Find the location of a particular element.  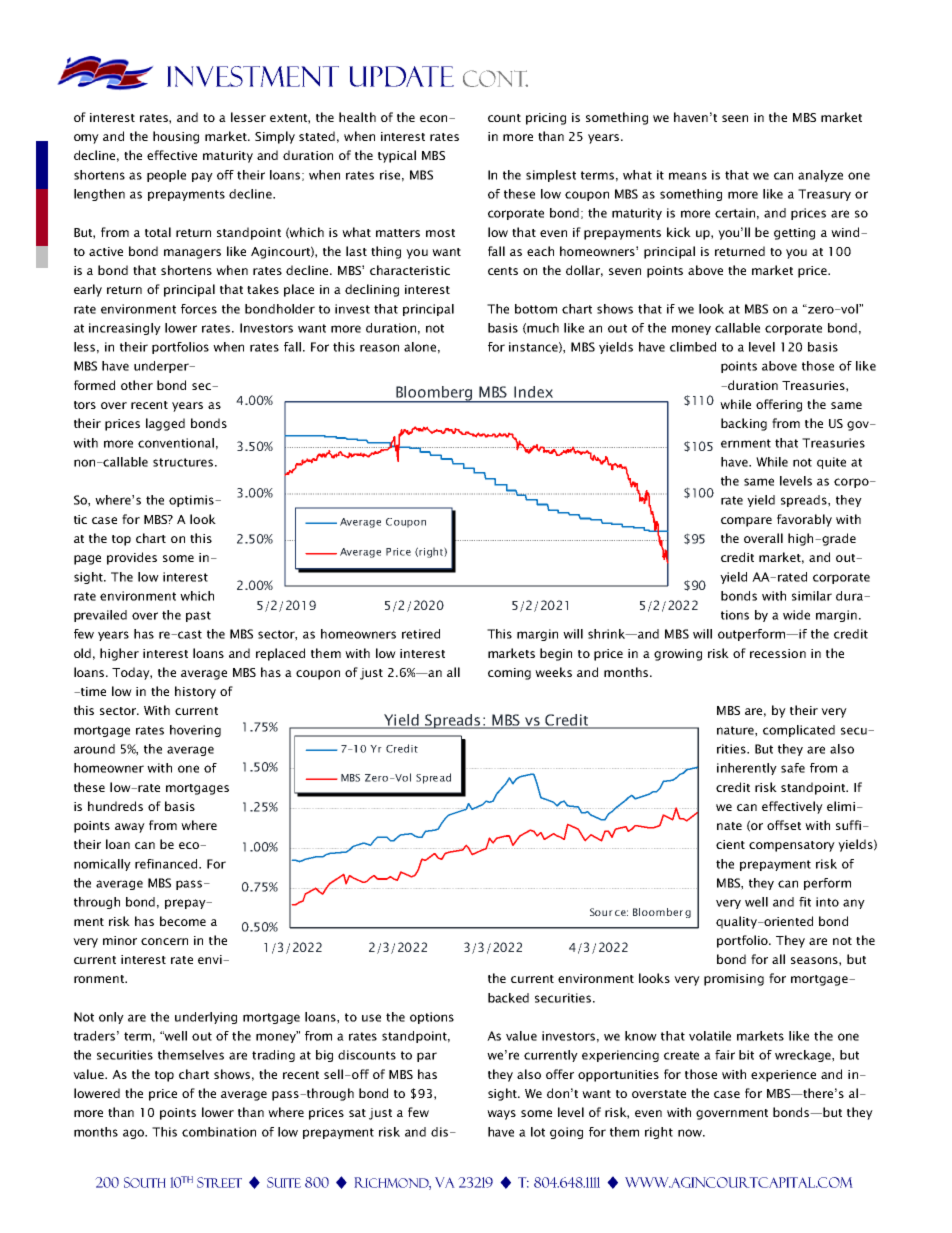

hundreds is located at coordinates (115, 806).
